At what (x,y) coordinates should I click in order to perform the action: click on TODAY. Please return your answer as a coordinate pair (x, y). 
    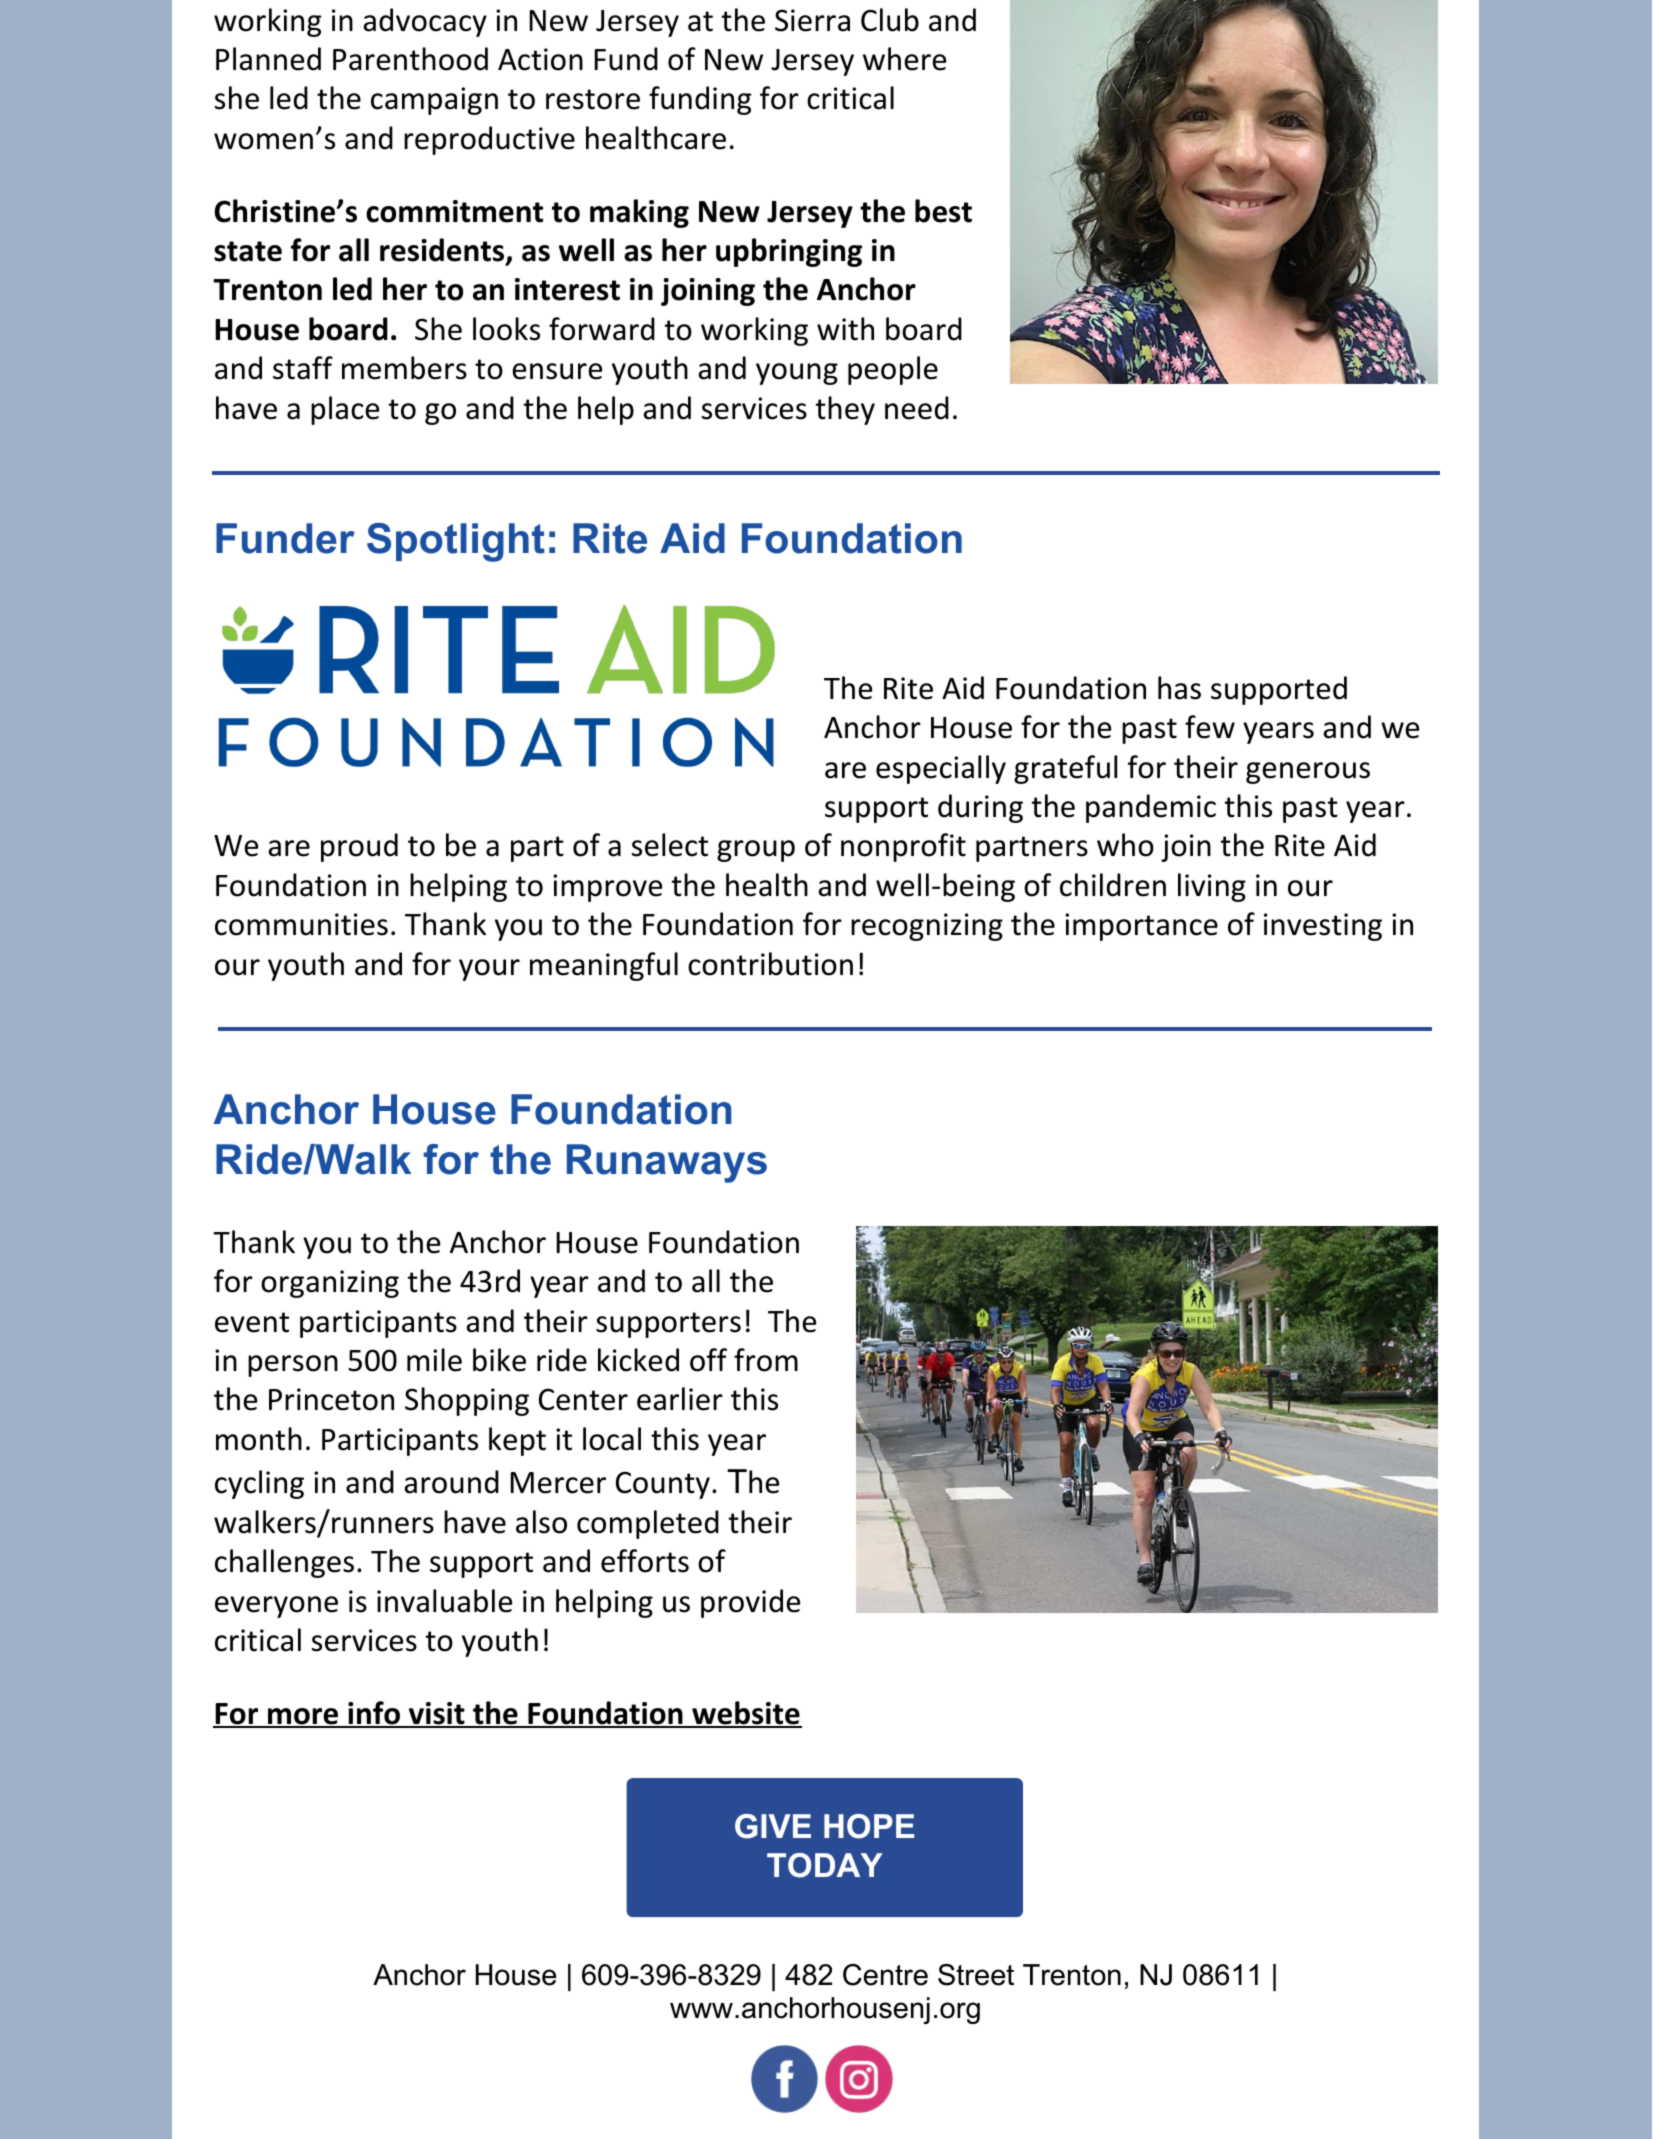
    Looking at the image, I should click on (825, 1865).
